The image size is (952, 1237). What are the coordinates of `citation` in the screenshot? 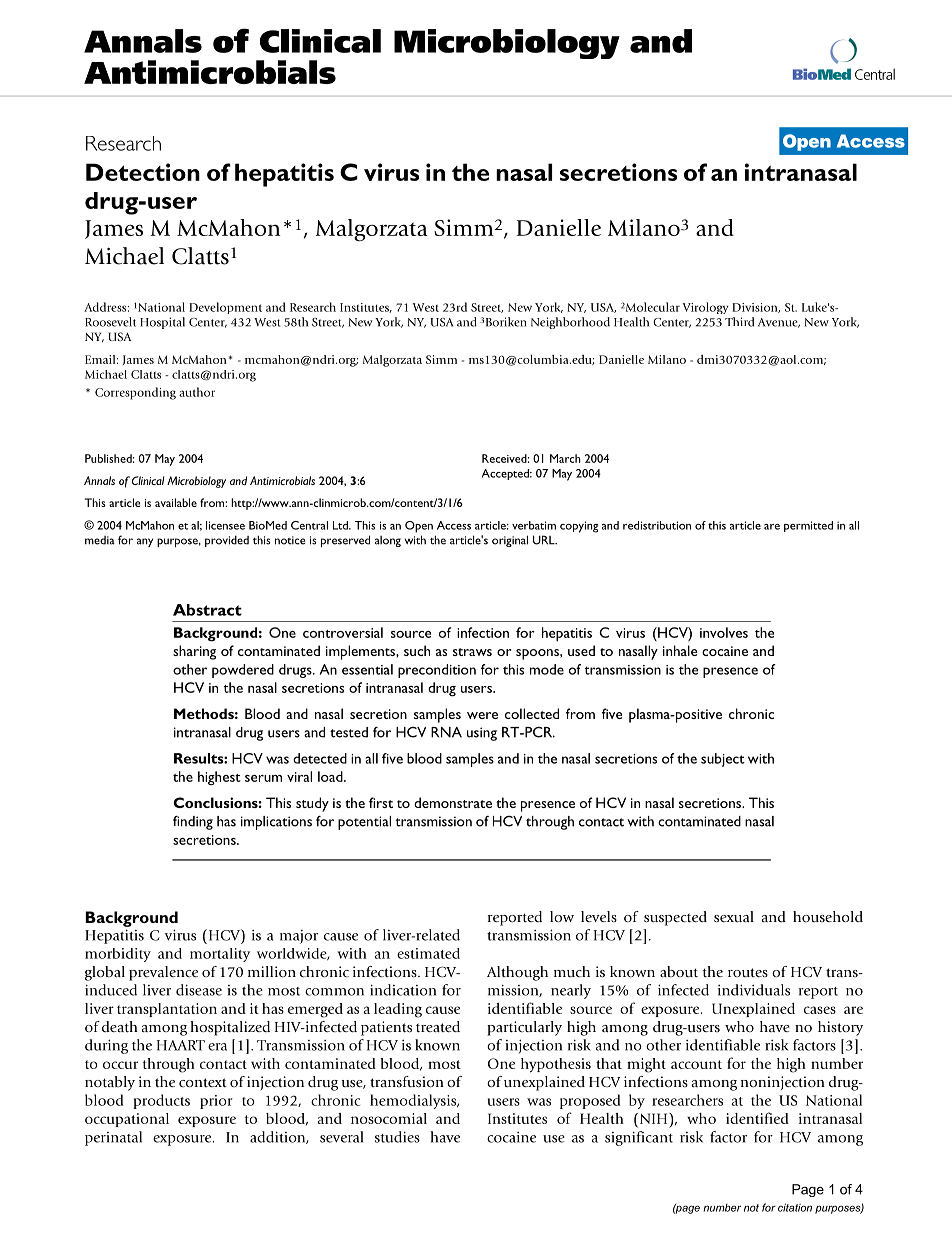 It's located at (795, 1207).
